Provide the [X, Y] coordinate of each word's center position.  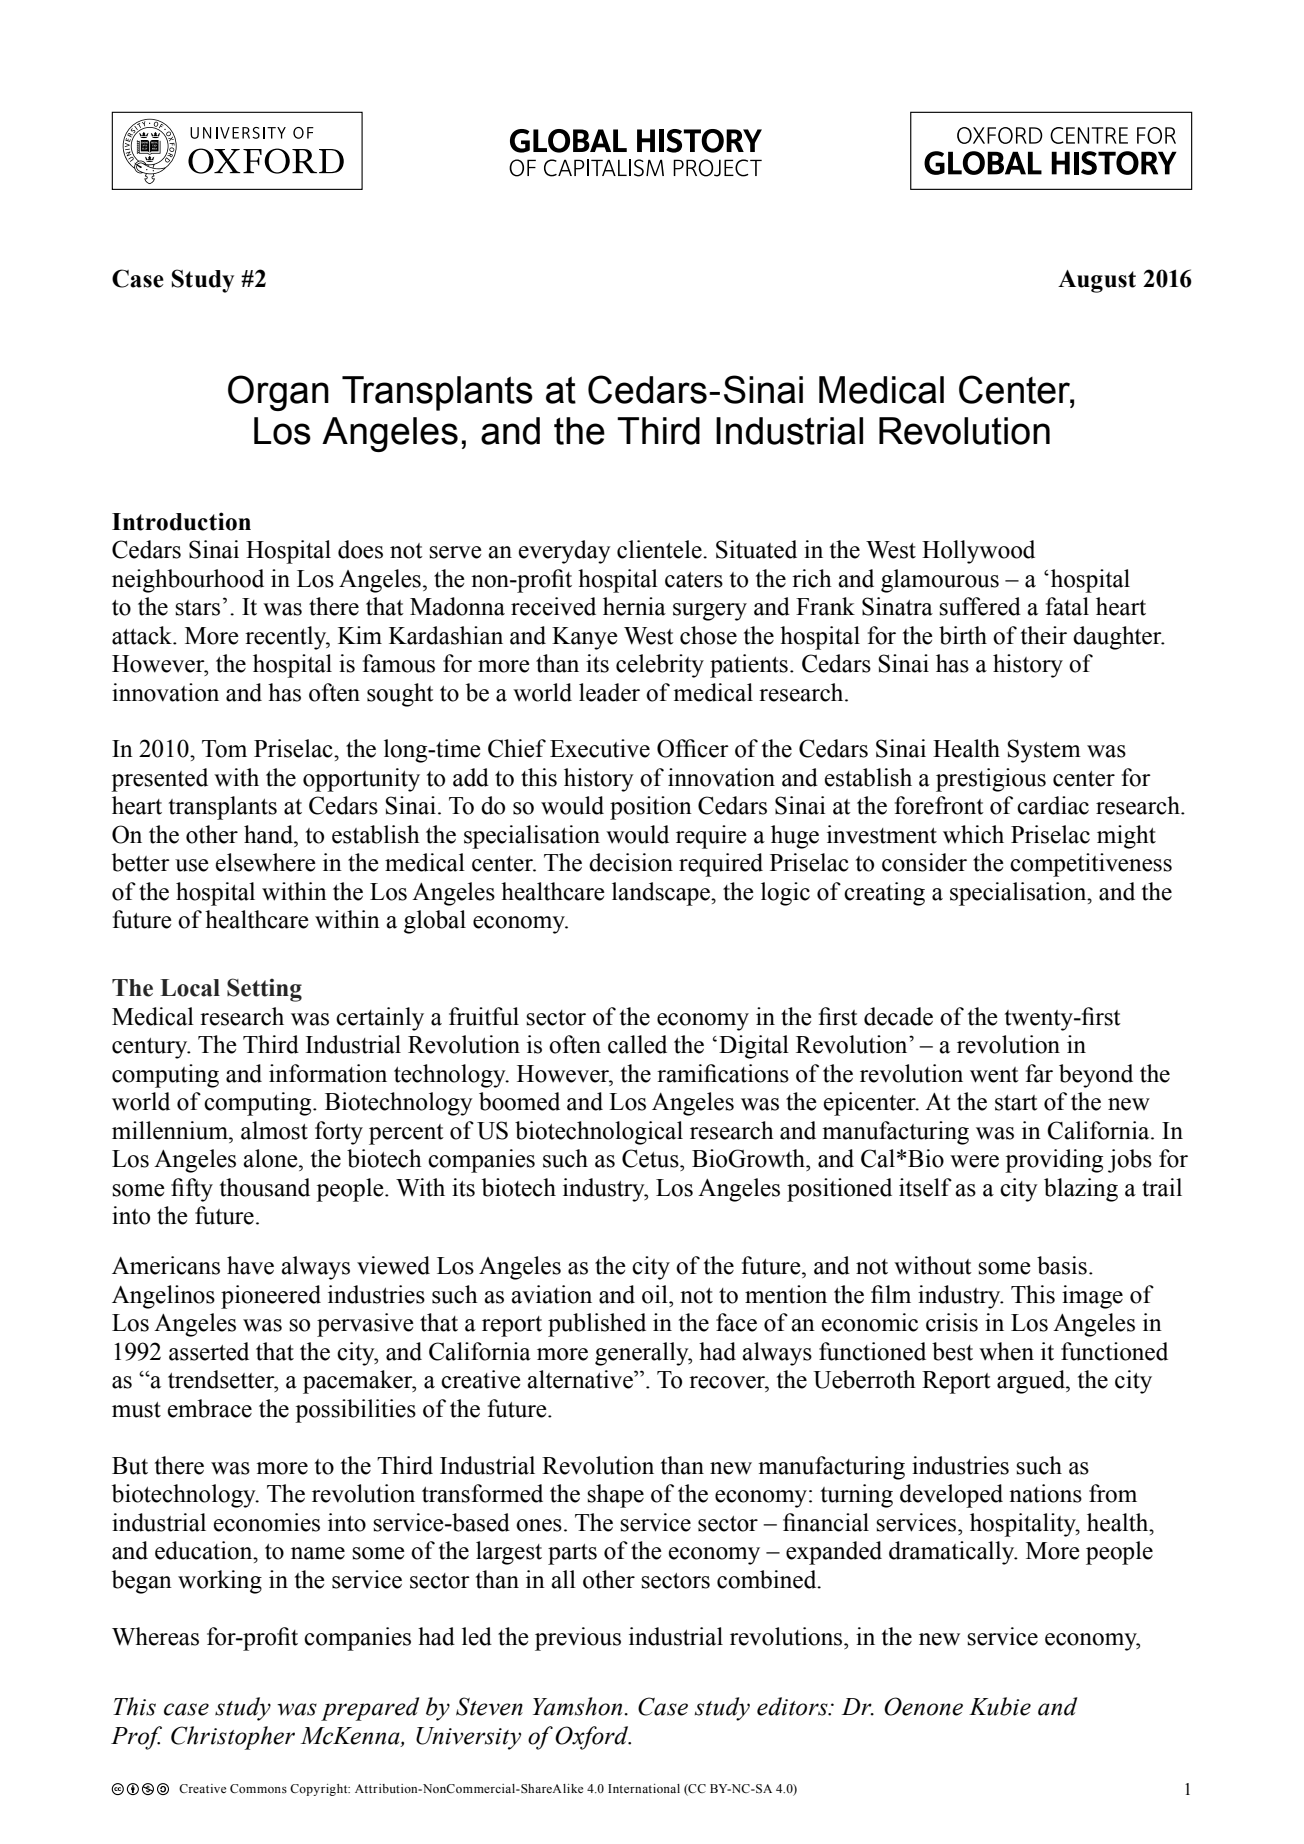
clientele [660, 549]
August [1097, 281]
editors [793, 1706]
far [1039, 1073]
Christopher [233, 1738]
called [637, 1044]
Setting [264, 990]
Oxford [593, 1738]
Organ [278, 393]
